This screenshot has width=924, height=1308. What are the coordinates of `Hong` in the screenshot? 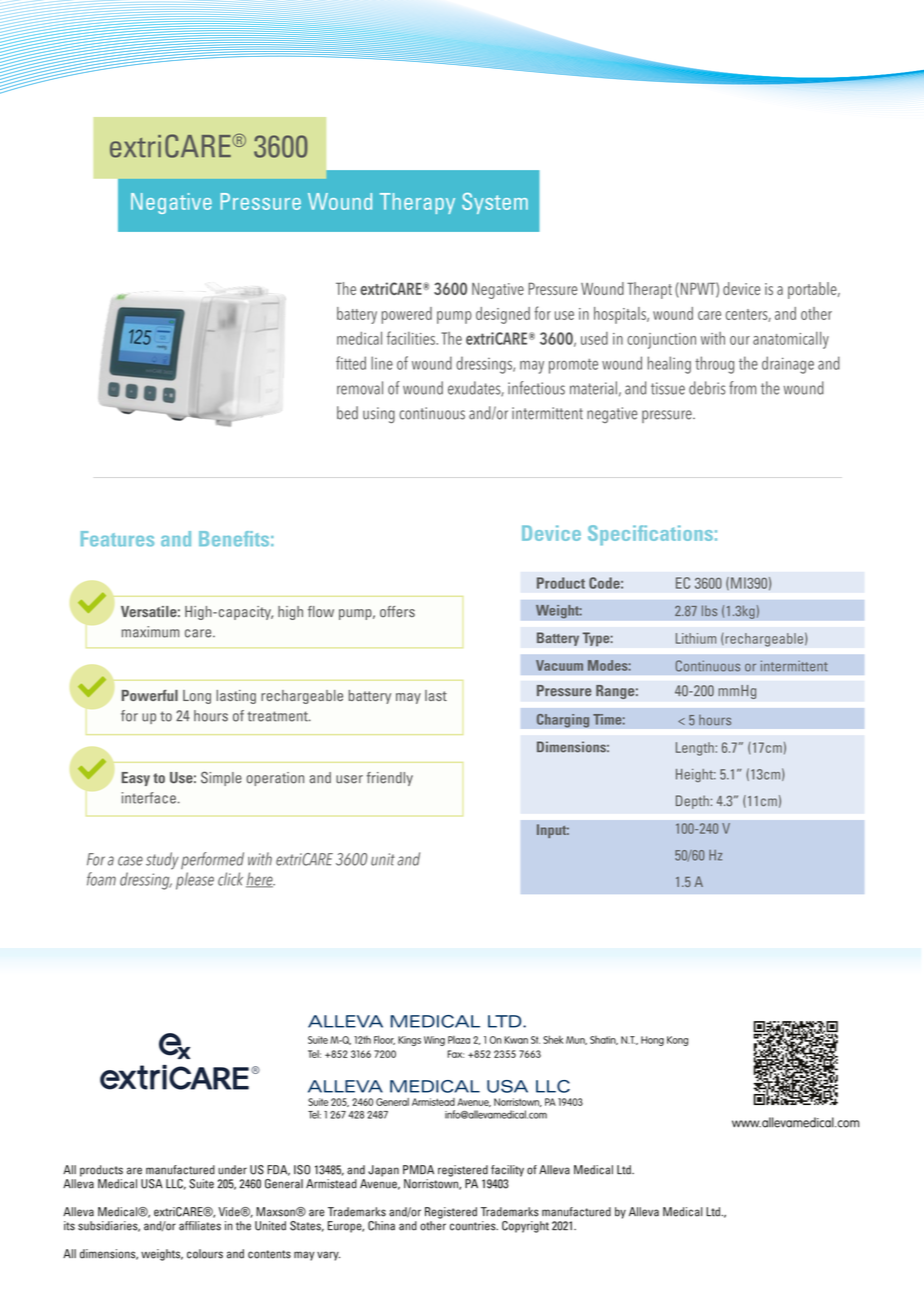 It's located at (652, 1041).
